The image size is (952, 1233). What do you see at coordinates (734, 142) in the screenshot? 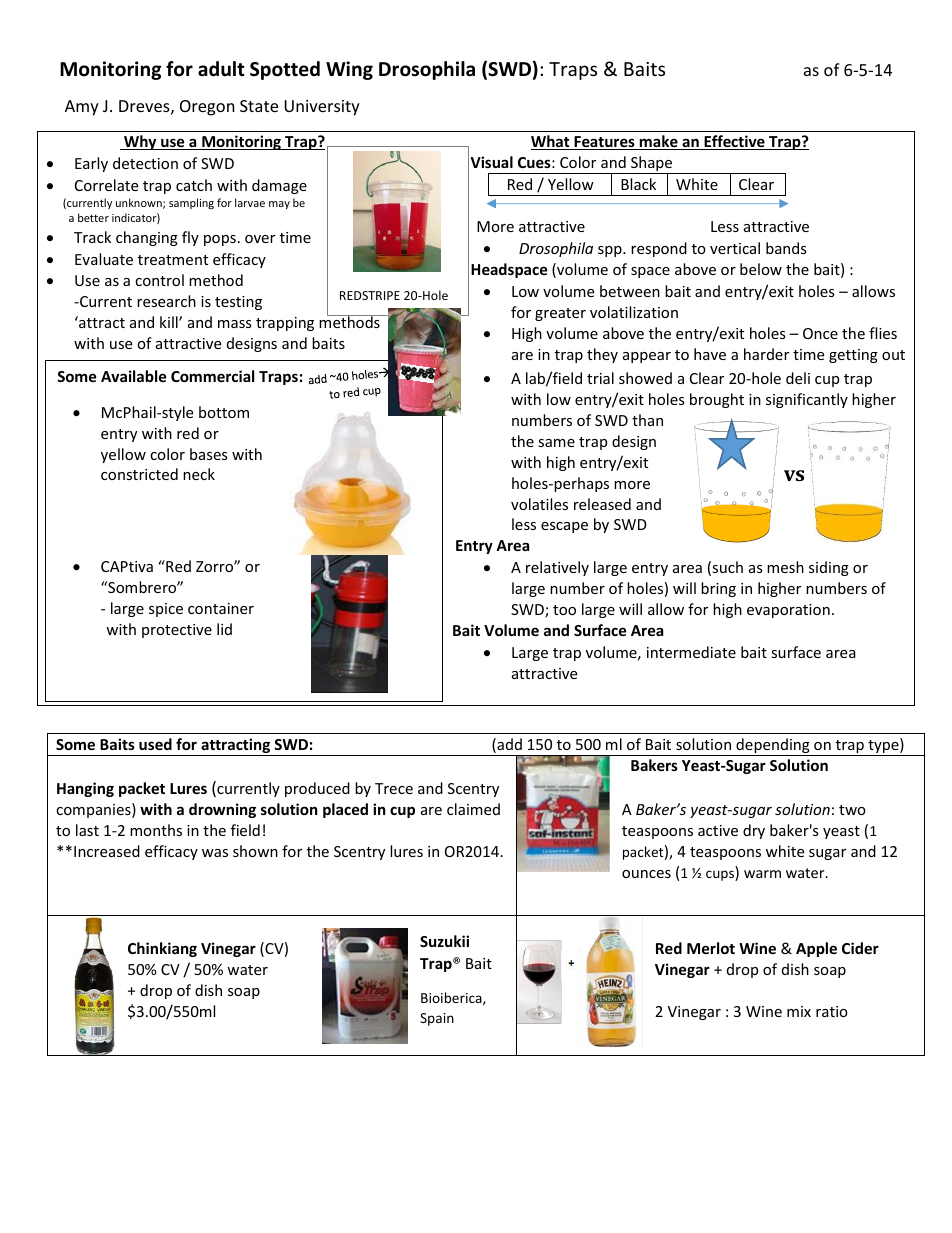
I see `Effective` at bounding box center [734, 142].
